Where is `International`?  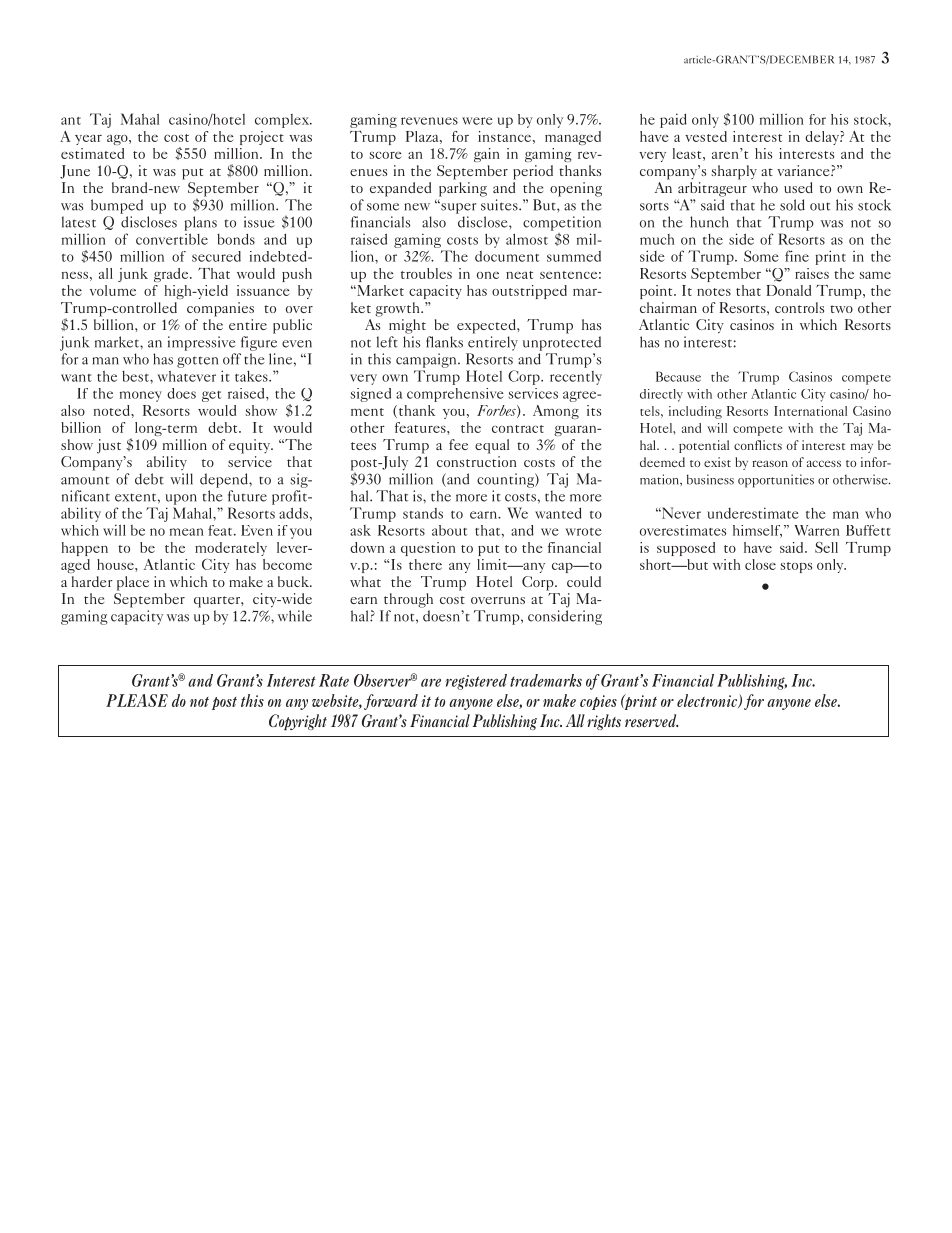 International is located at coordinates (810, 411).
